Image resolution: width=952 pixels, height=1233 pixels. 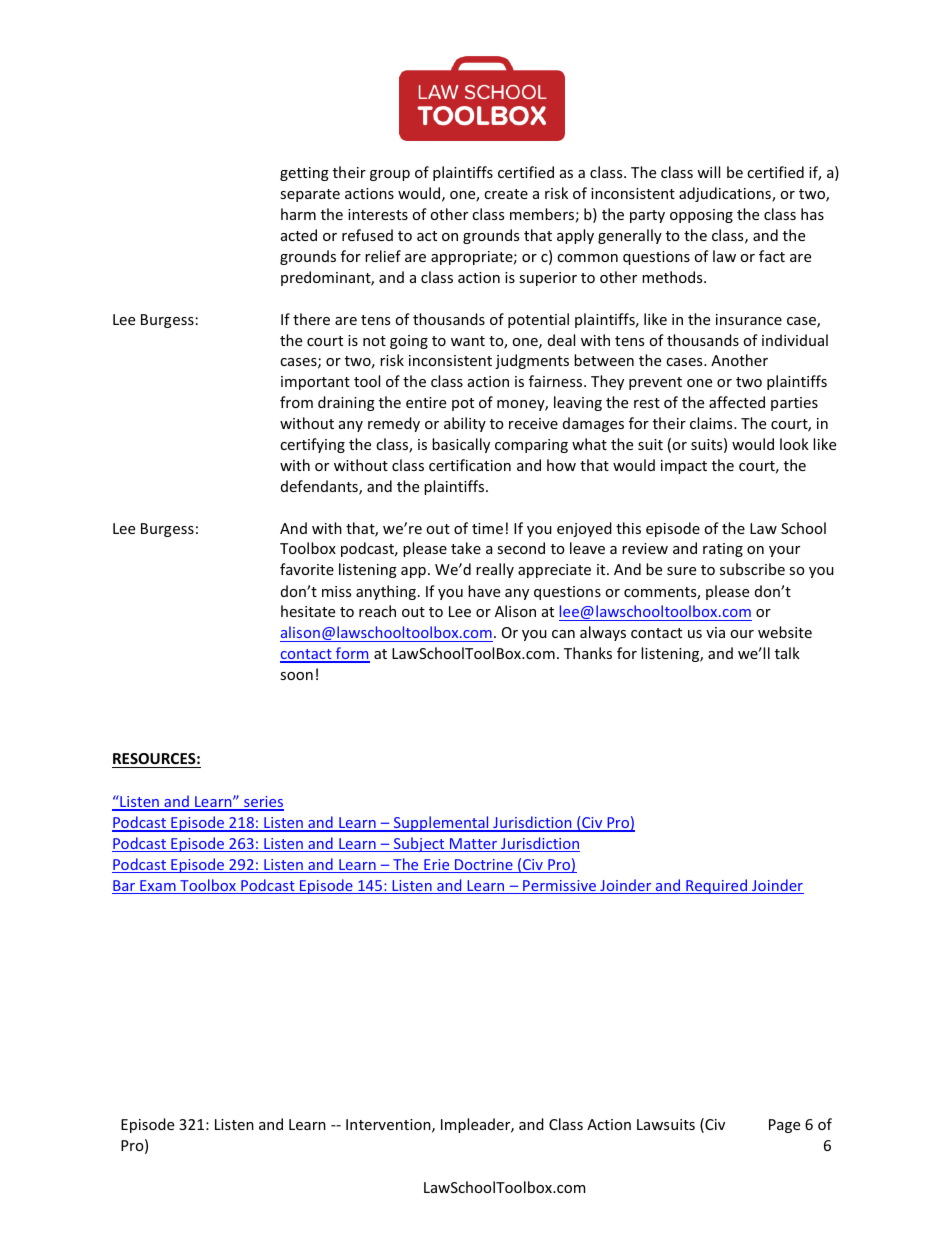 I want to click on create, so click(x=506, y=194).
